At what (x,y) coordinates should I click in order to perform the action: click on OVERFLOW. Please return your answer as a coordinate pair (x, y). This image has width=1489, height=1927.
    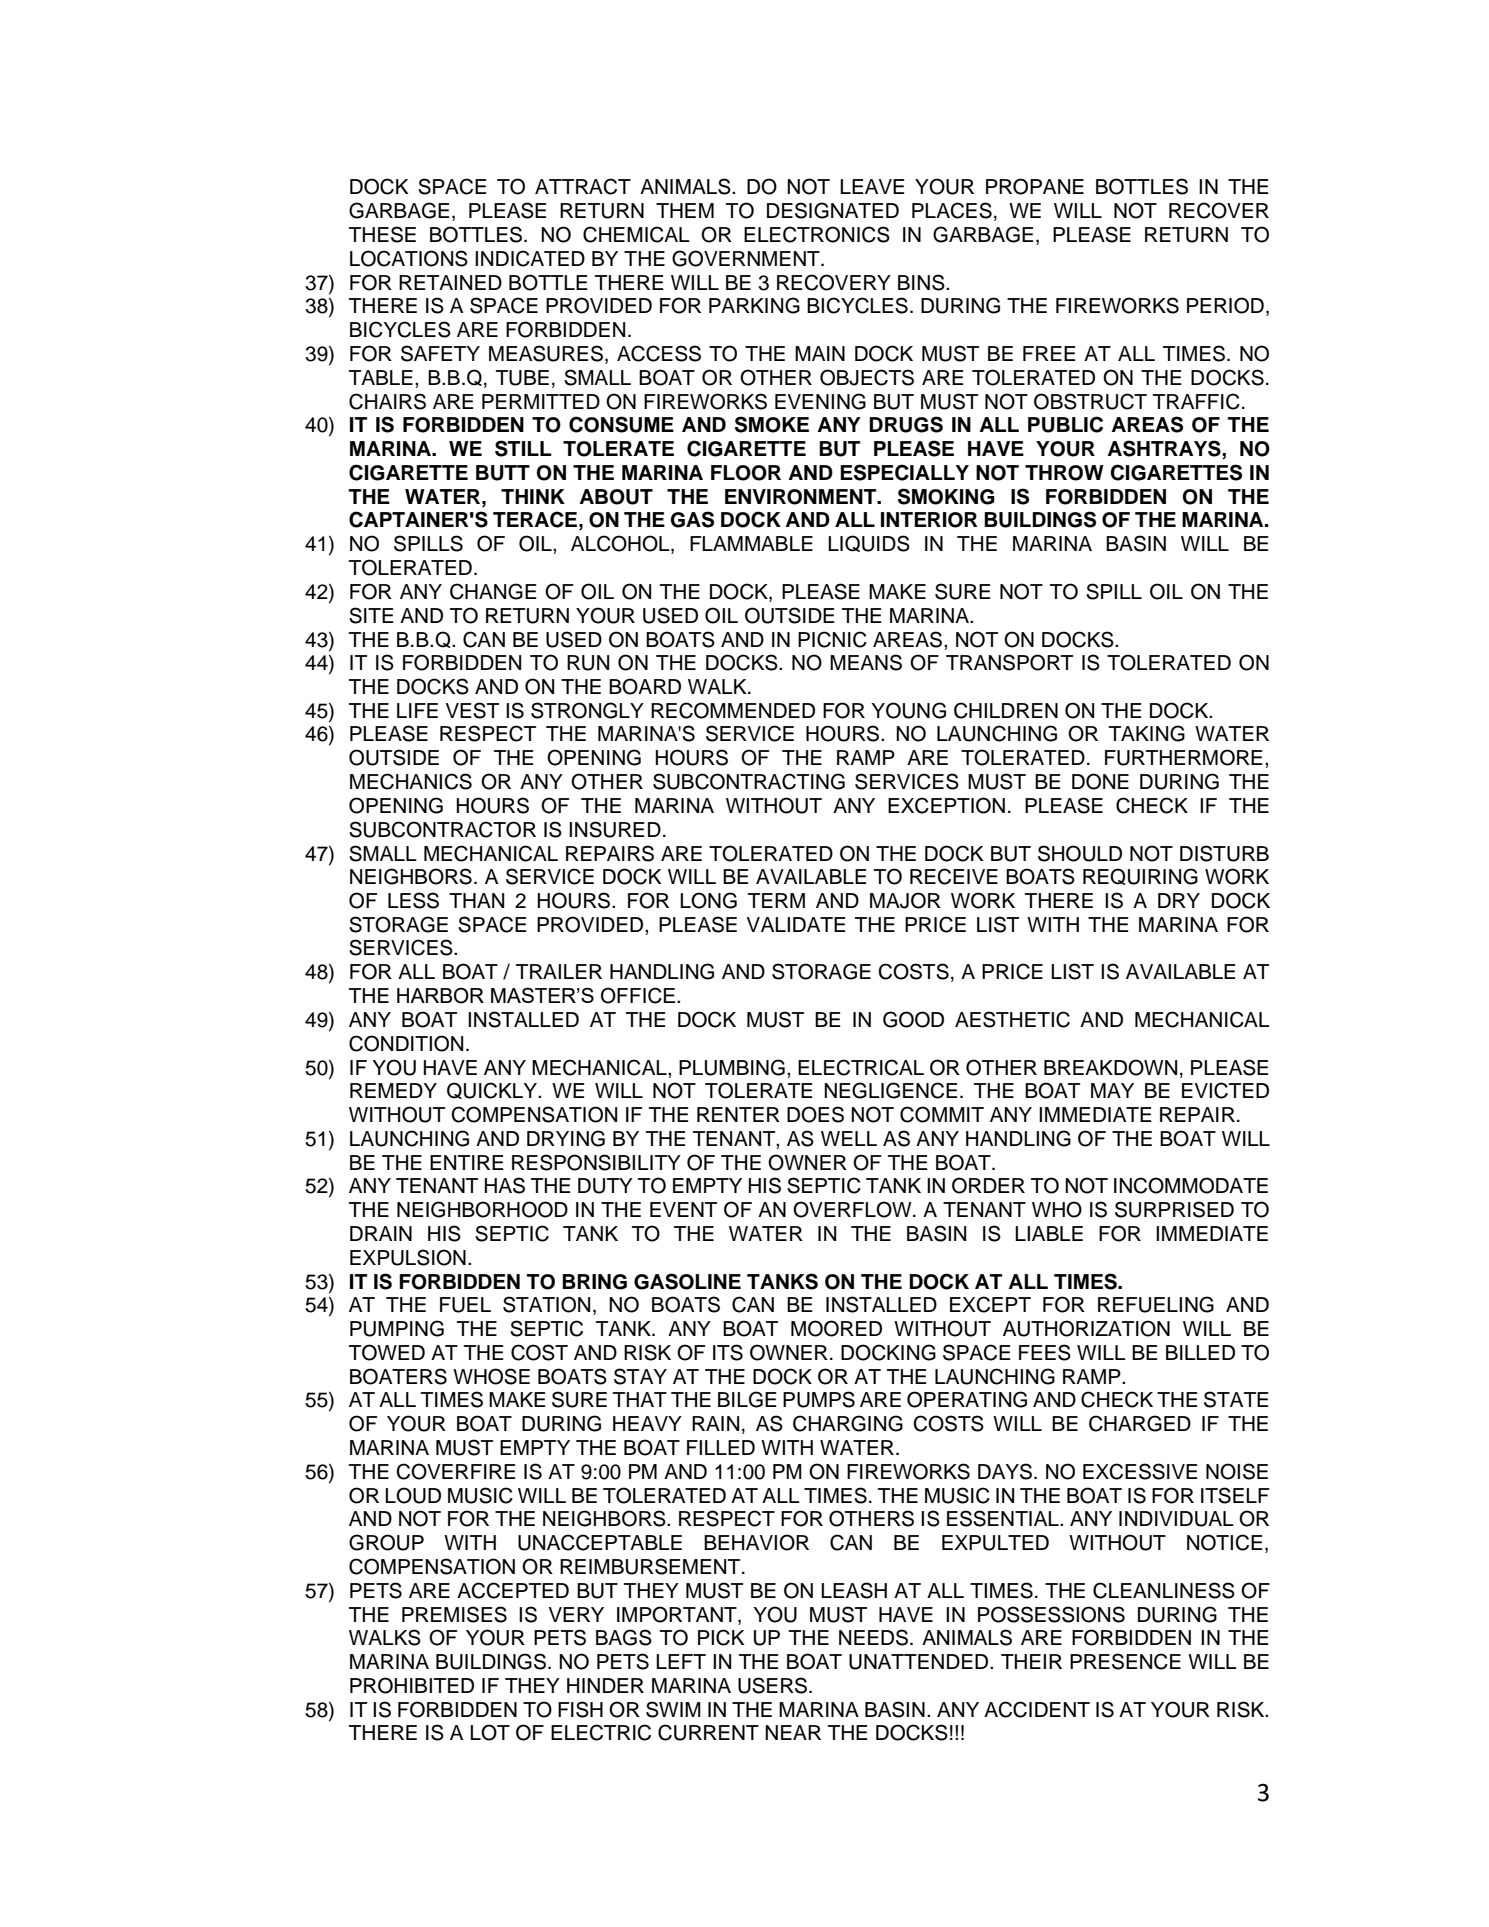
    Looking at the image, I should click on (853, 1209).
